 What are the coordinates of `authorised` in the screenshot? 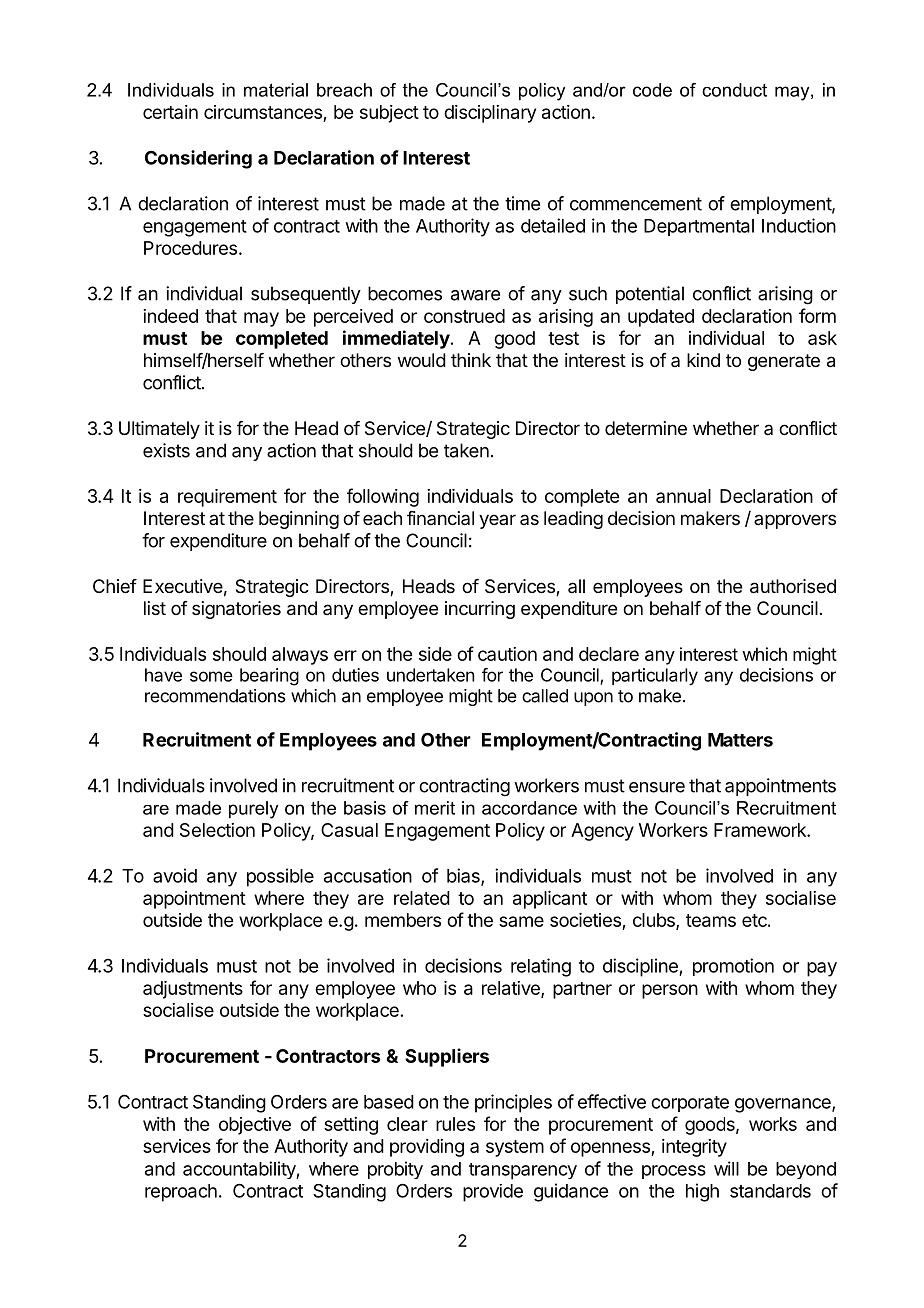 It's located at (793, 586).
